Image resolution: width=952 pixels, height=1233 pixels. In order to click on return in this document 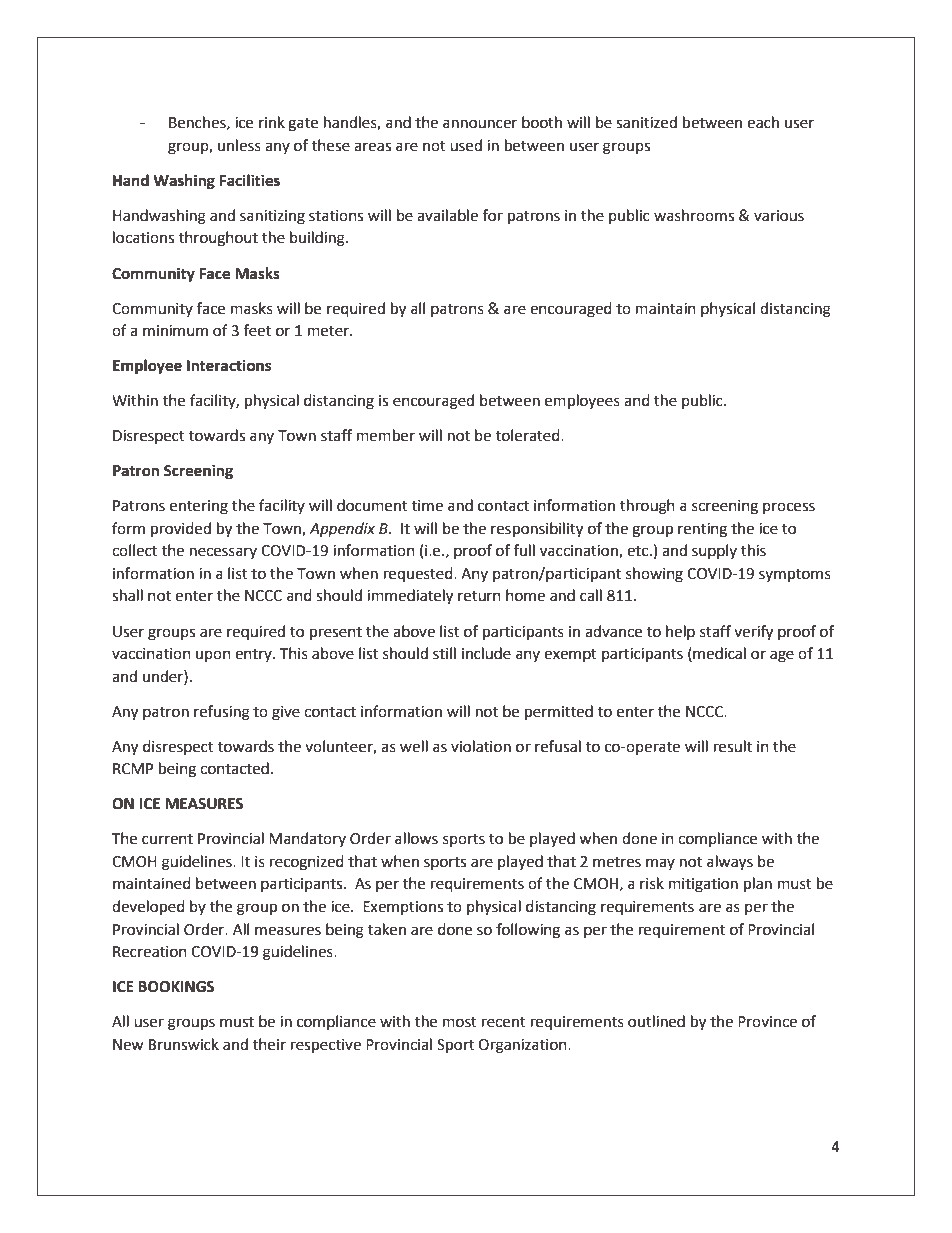, I will do `click(479, 596)`.
